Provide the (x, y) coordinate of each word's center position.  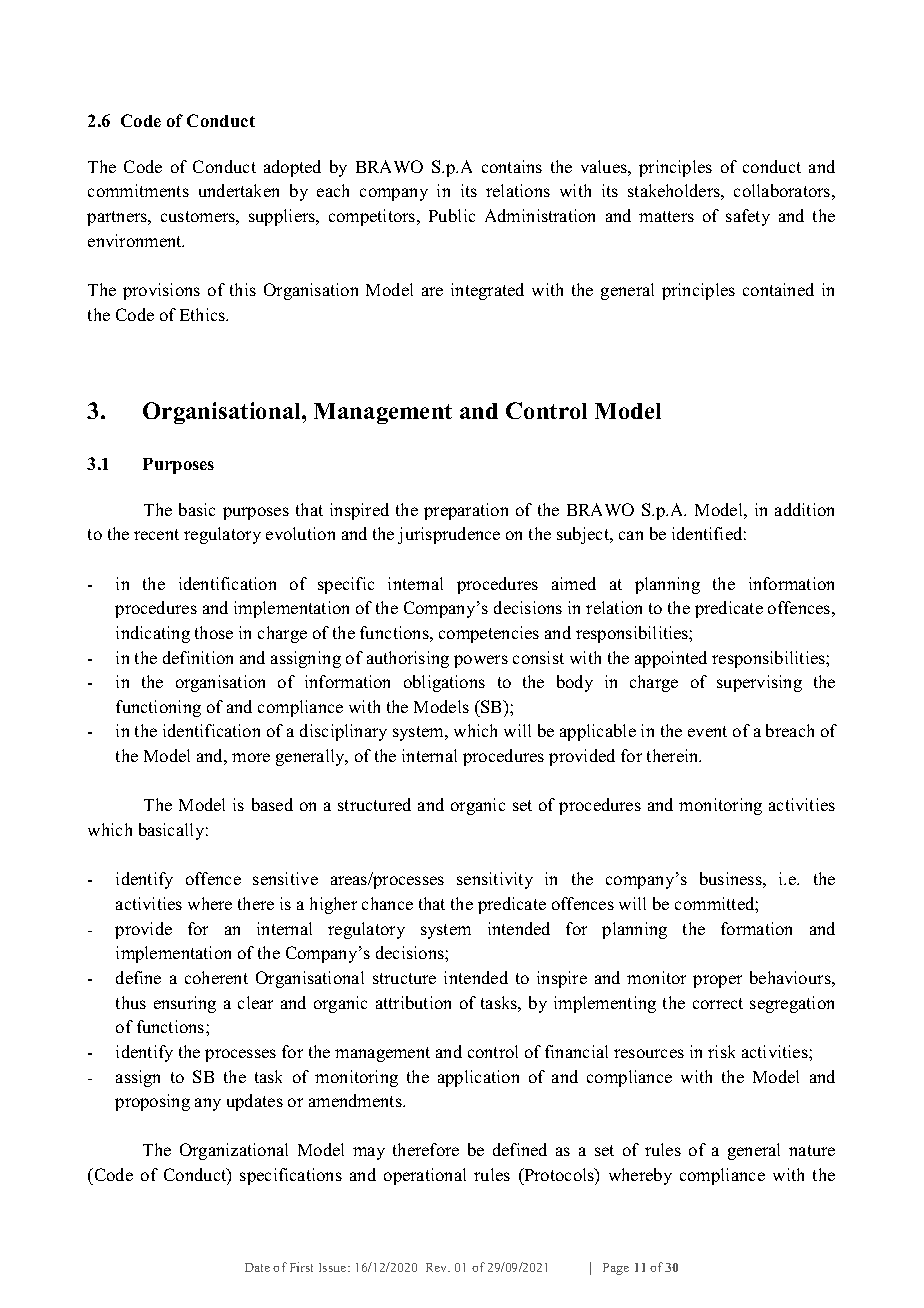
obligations (444, 683)
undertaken (239, 190)
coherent (216, 977)
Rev (438, 1267)
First (301, 1267)
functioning (158, 708)
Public (452, 215)
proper (717, 981)
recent (156, 534)
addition (804, 509)
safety (748, 217)
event (707, 731)
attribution (413, 1002)
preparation (466, 511)
